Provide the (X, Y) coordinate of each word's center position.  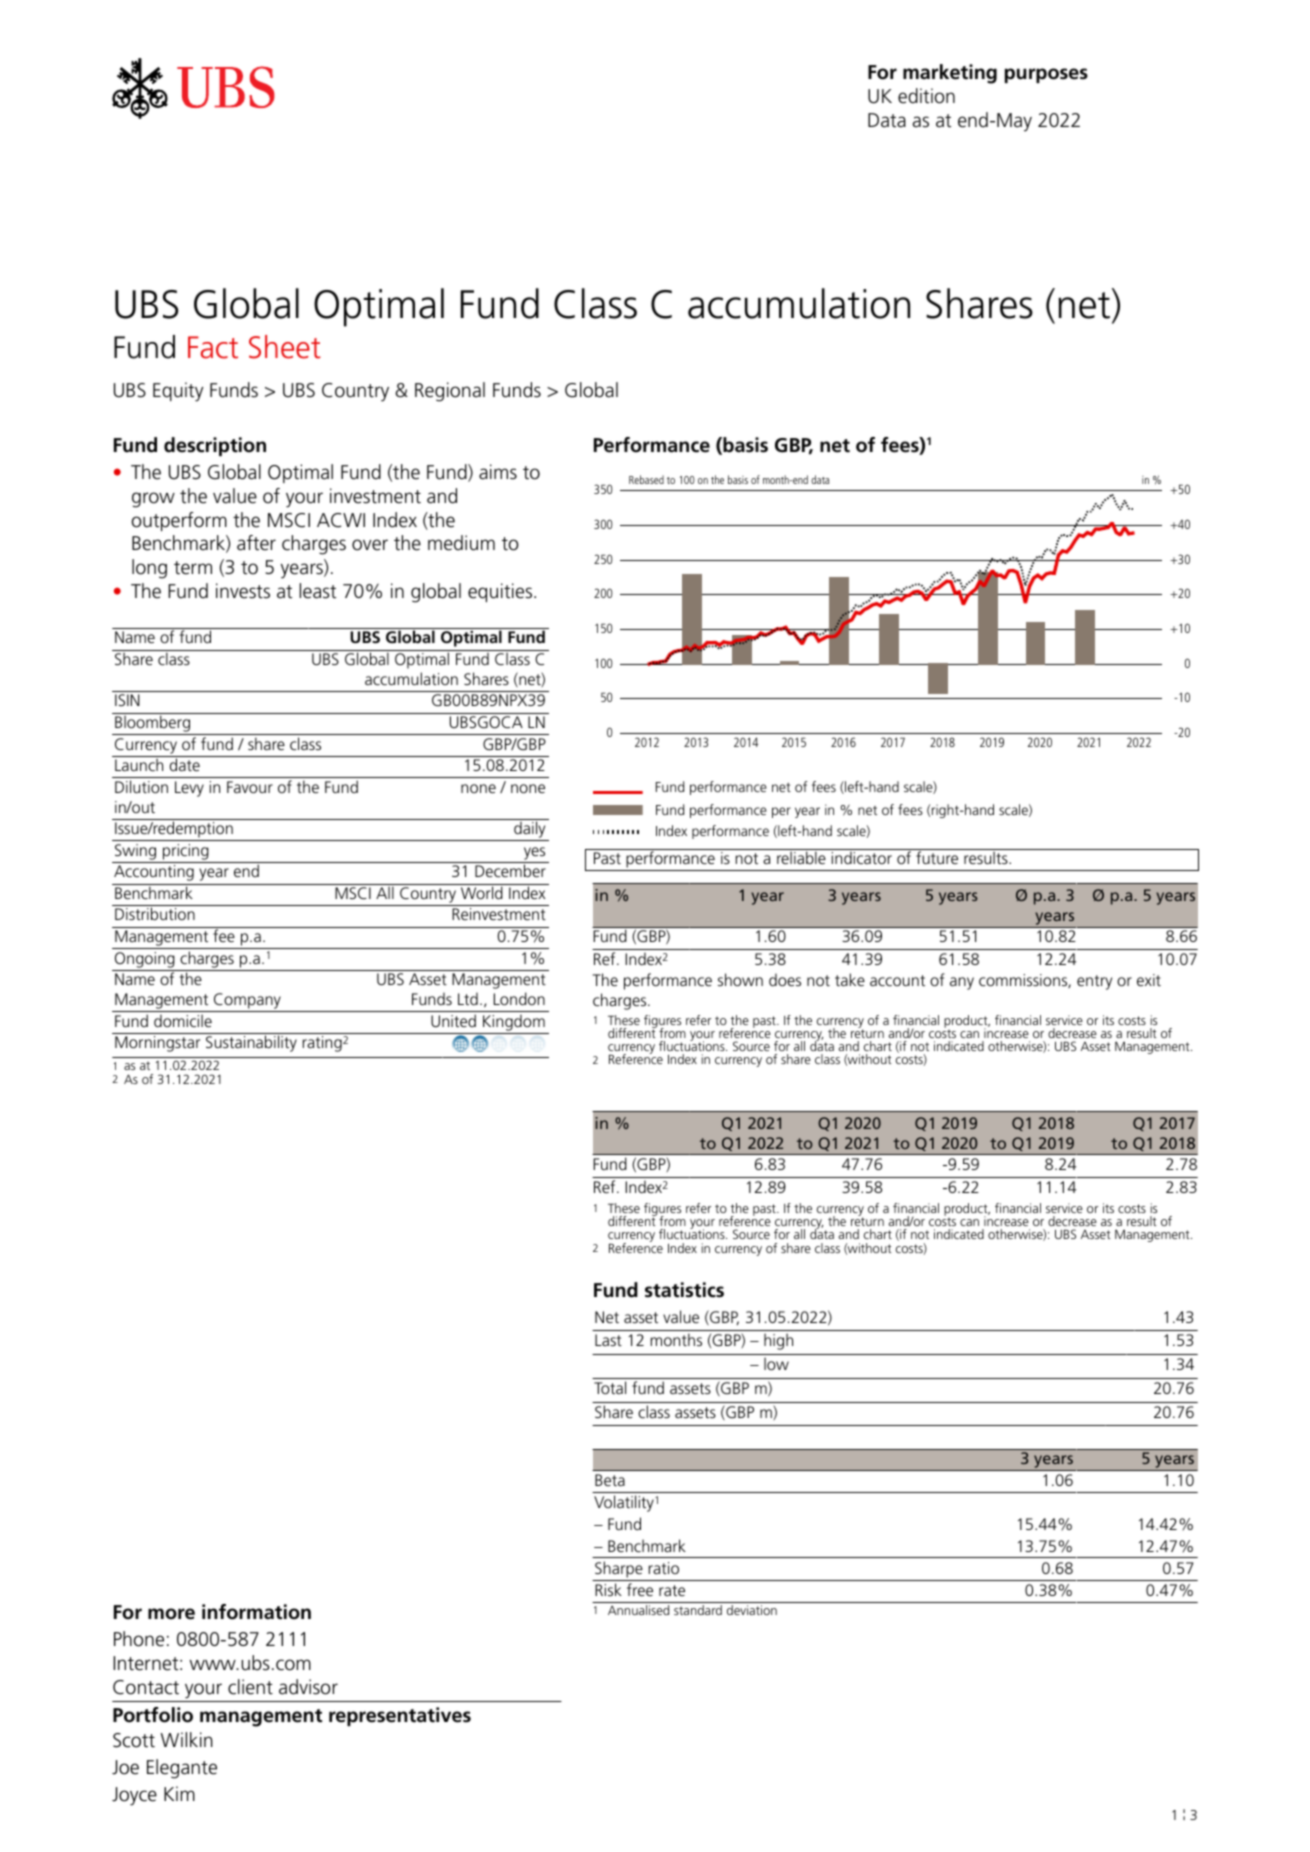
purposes (1046, 75)
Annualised (638, 1610)
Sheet (285, 347)
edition (926, 96)
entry (1094, 982)
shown (740, 979)
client (250, 1687)
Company (247, 1002)
